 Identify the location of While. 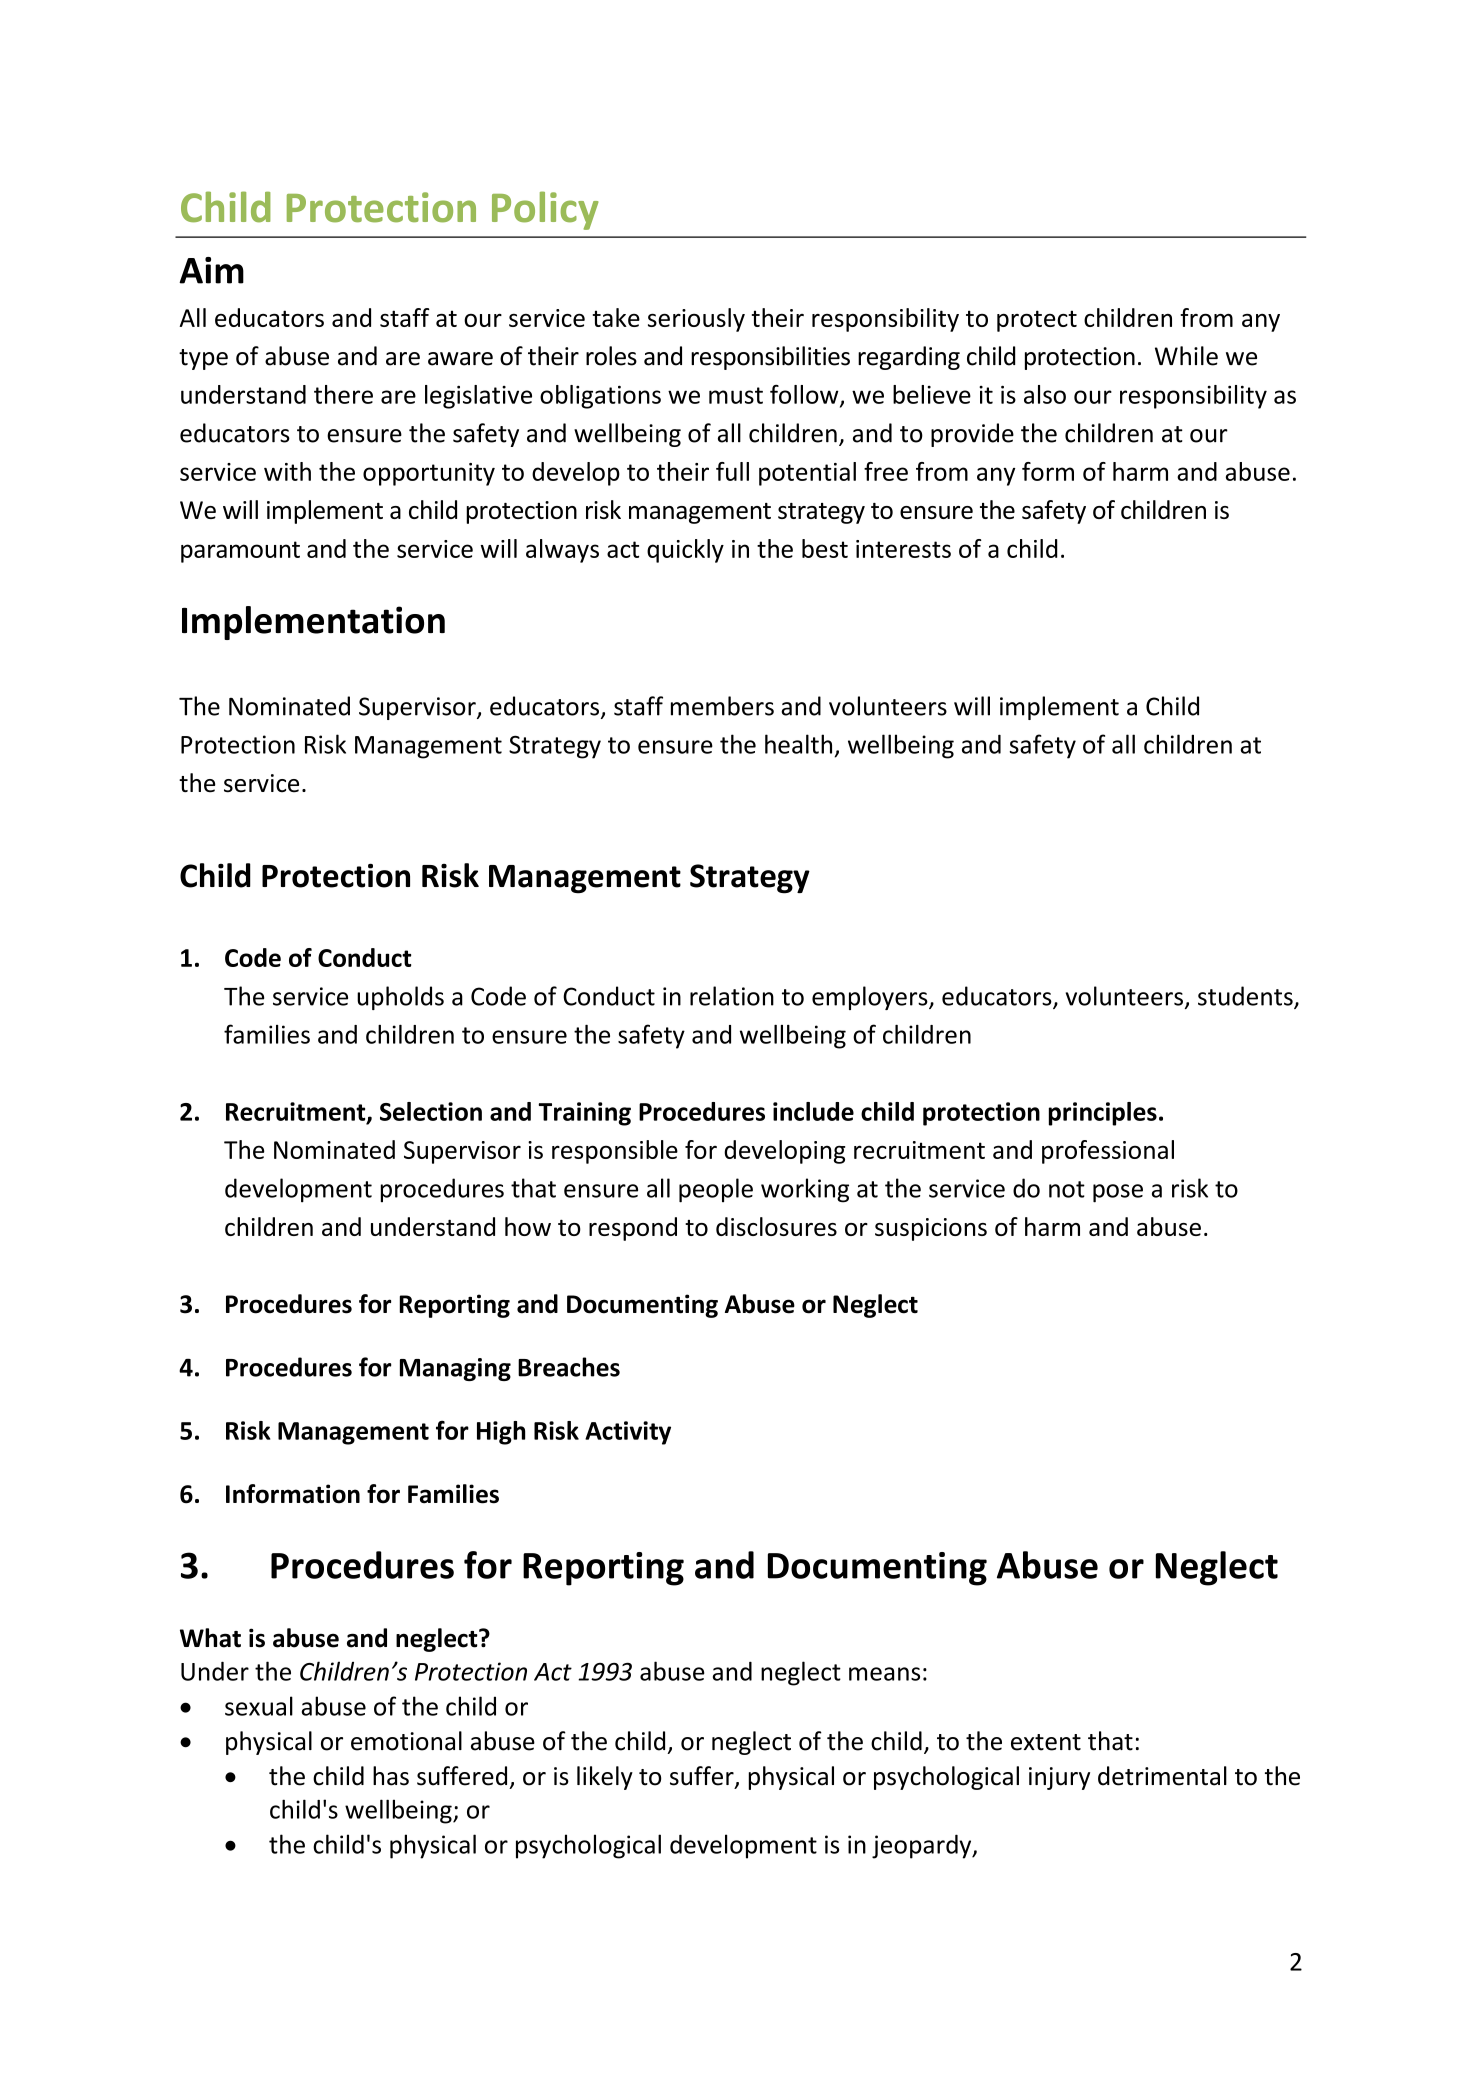
(1186, 356).
